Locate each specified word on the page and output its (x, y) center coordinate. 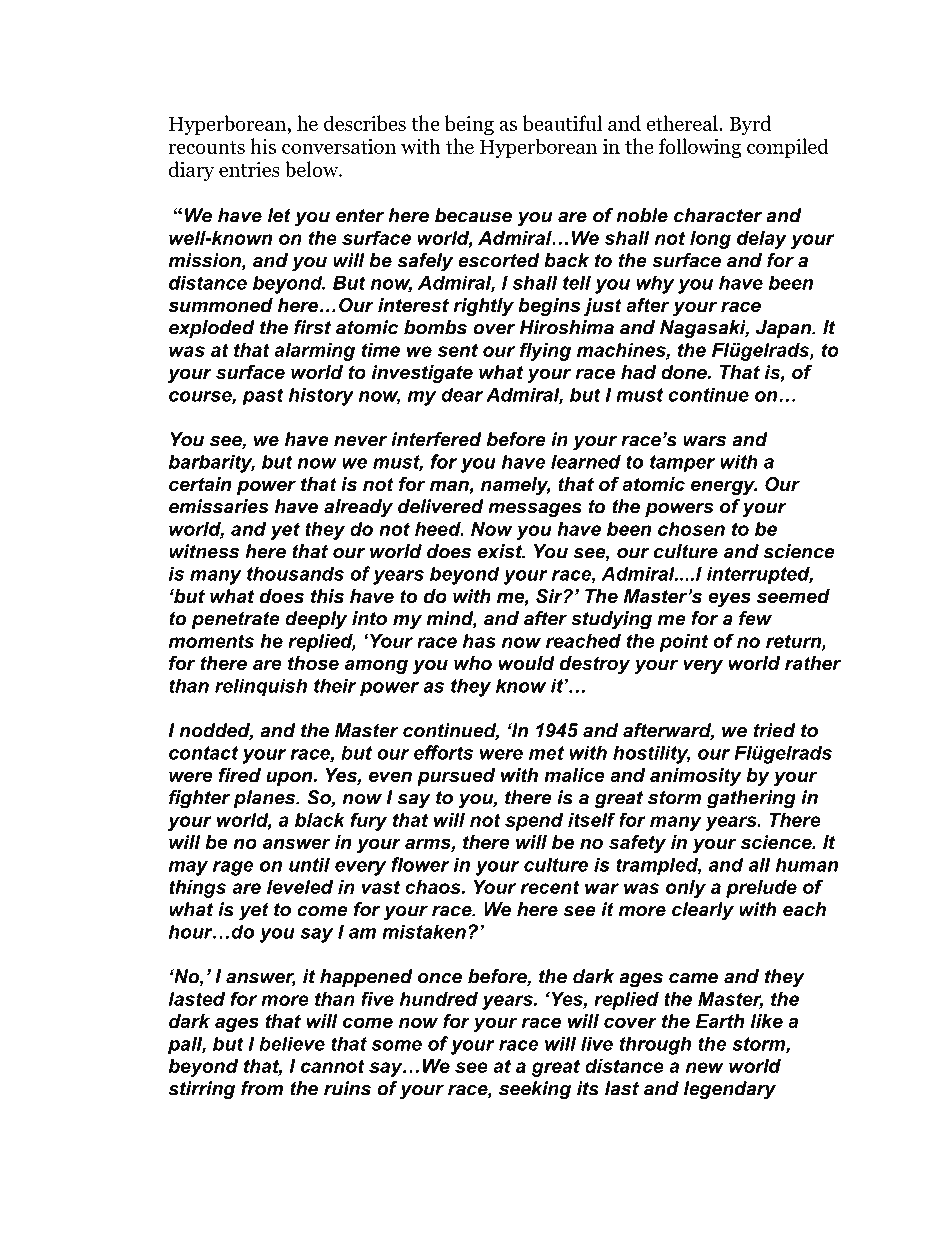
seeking (535, 1090)
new (705, 1067)
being (469, 125)
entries (249, 169)
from (262, 1088)
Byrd (750, 125)
